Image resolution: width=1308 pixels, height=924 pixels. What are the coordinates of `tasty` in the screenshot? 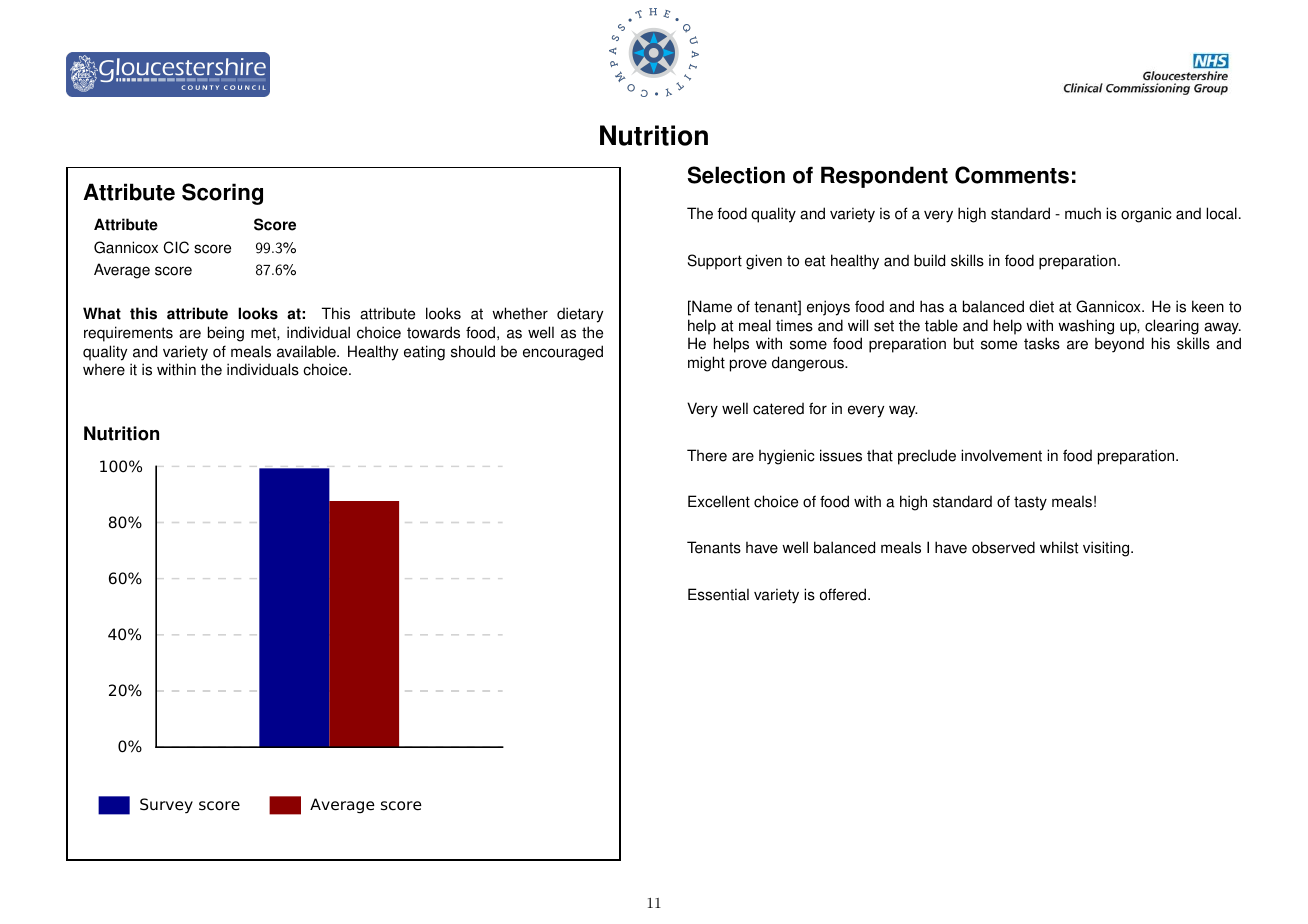 It's located at (1030, 503).
